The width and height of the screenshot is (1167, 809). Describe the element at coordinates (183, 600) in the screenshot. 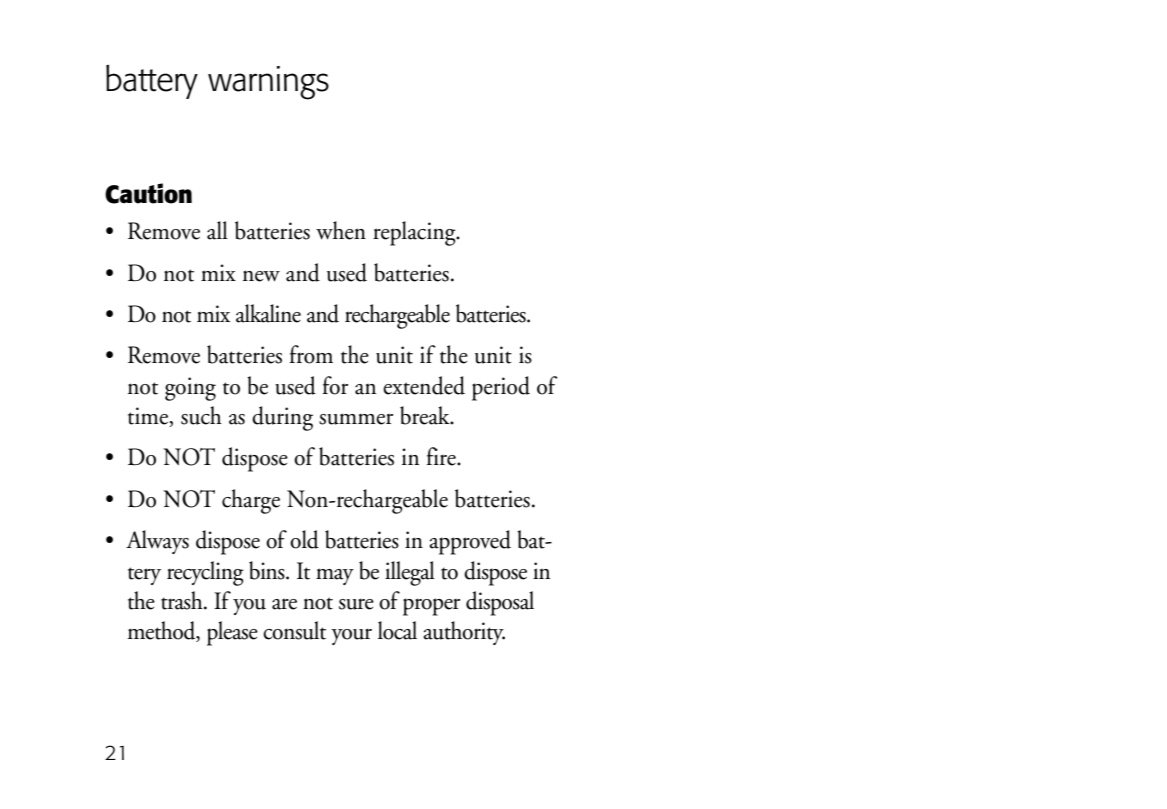

I see `trash` at that location.
